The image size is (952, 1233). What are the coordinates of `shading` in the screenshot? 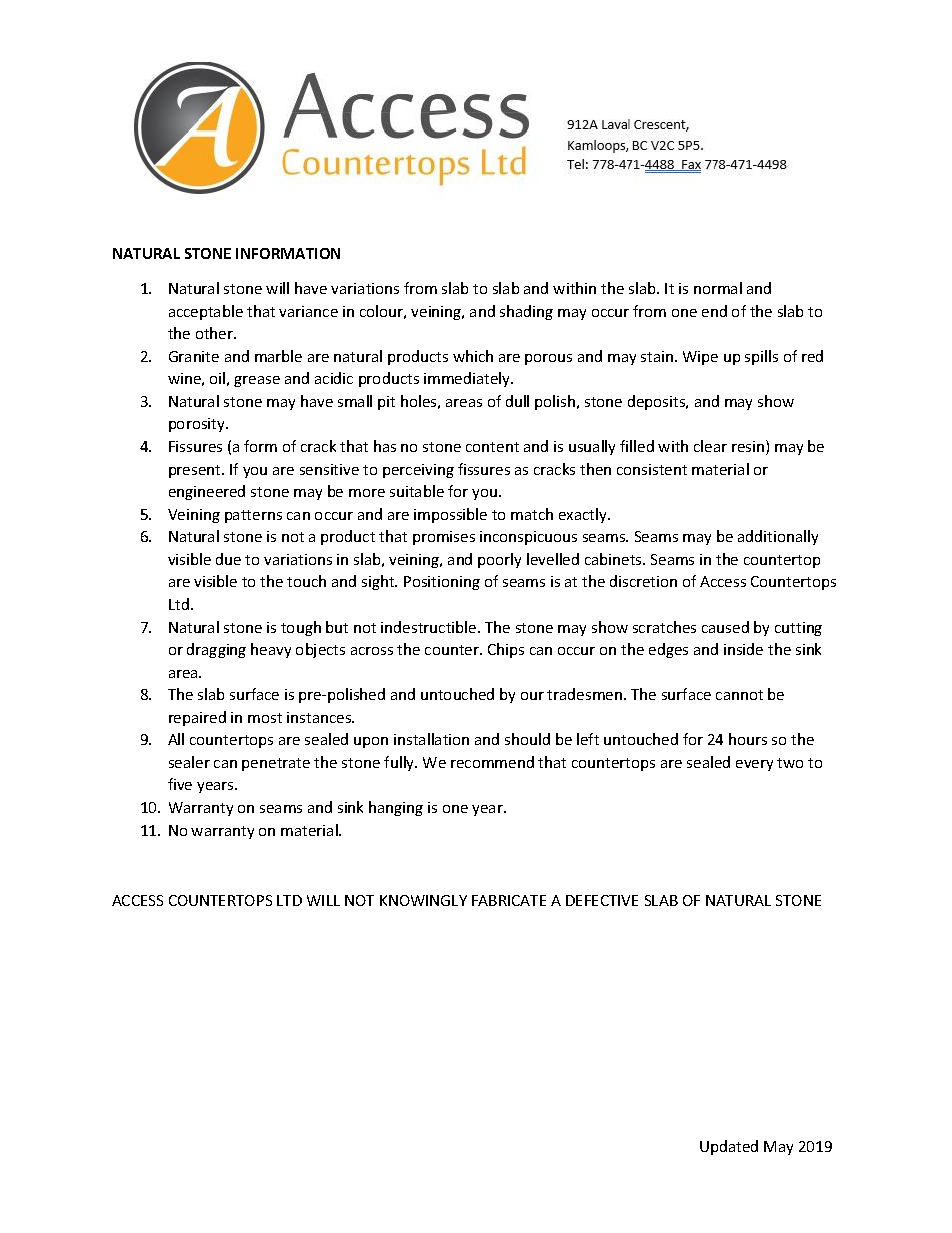 It's located at (526, 312).
